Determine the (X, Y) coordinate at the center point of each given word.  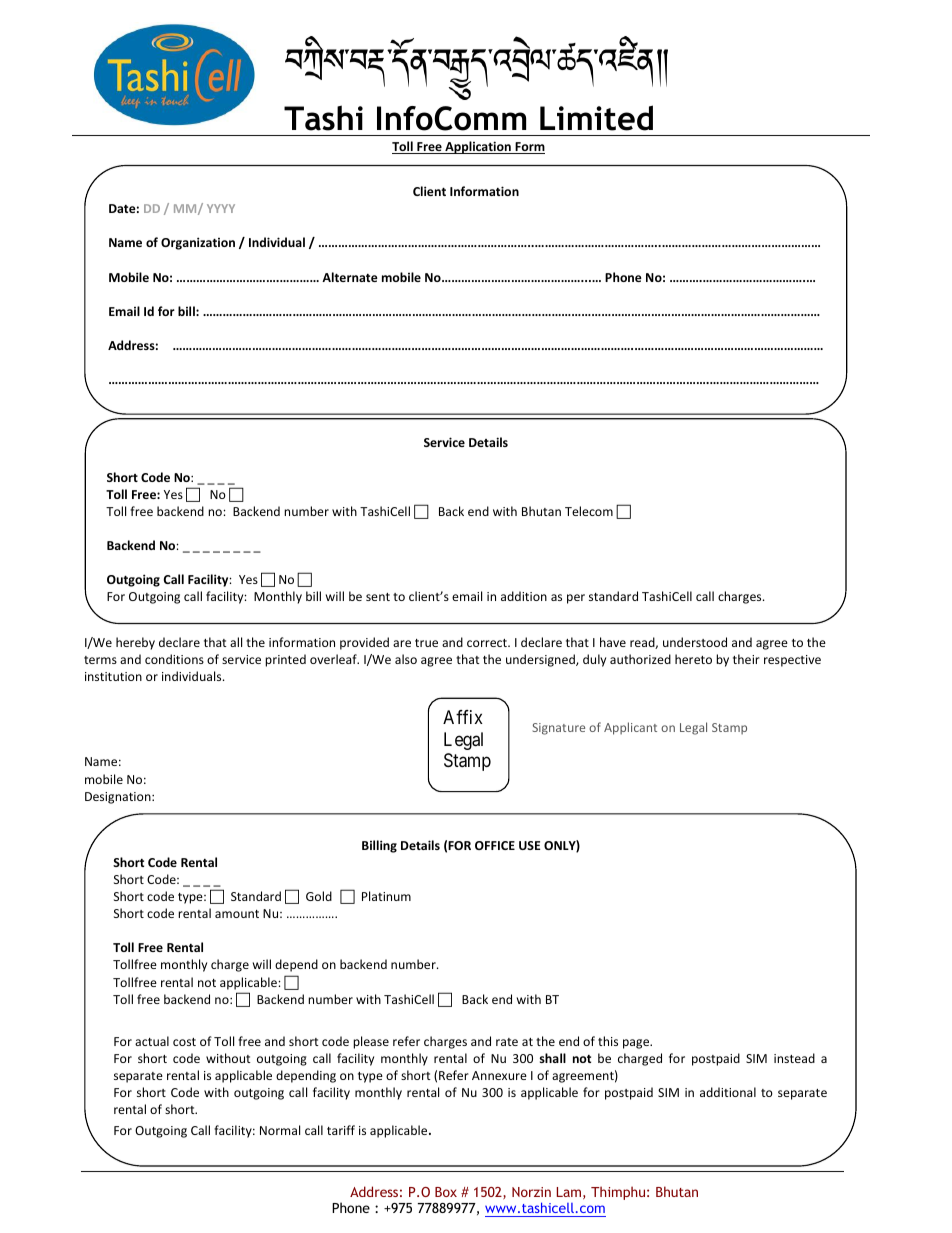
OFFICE (495, 845)
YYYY (221, 208)
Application (478, 147)
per (576, 599)
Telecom (589, 511)
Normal (280, 1130)
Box (446, 1192)
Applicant (630, 728)
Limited (596, 118)
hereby (135, 643)
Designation (119, 798)
